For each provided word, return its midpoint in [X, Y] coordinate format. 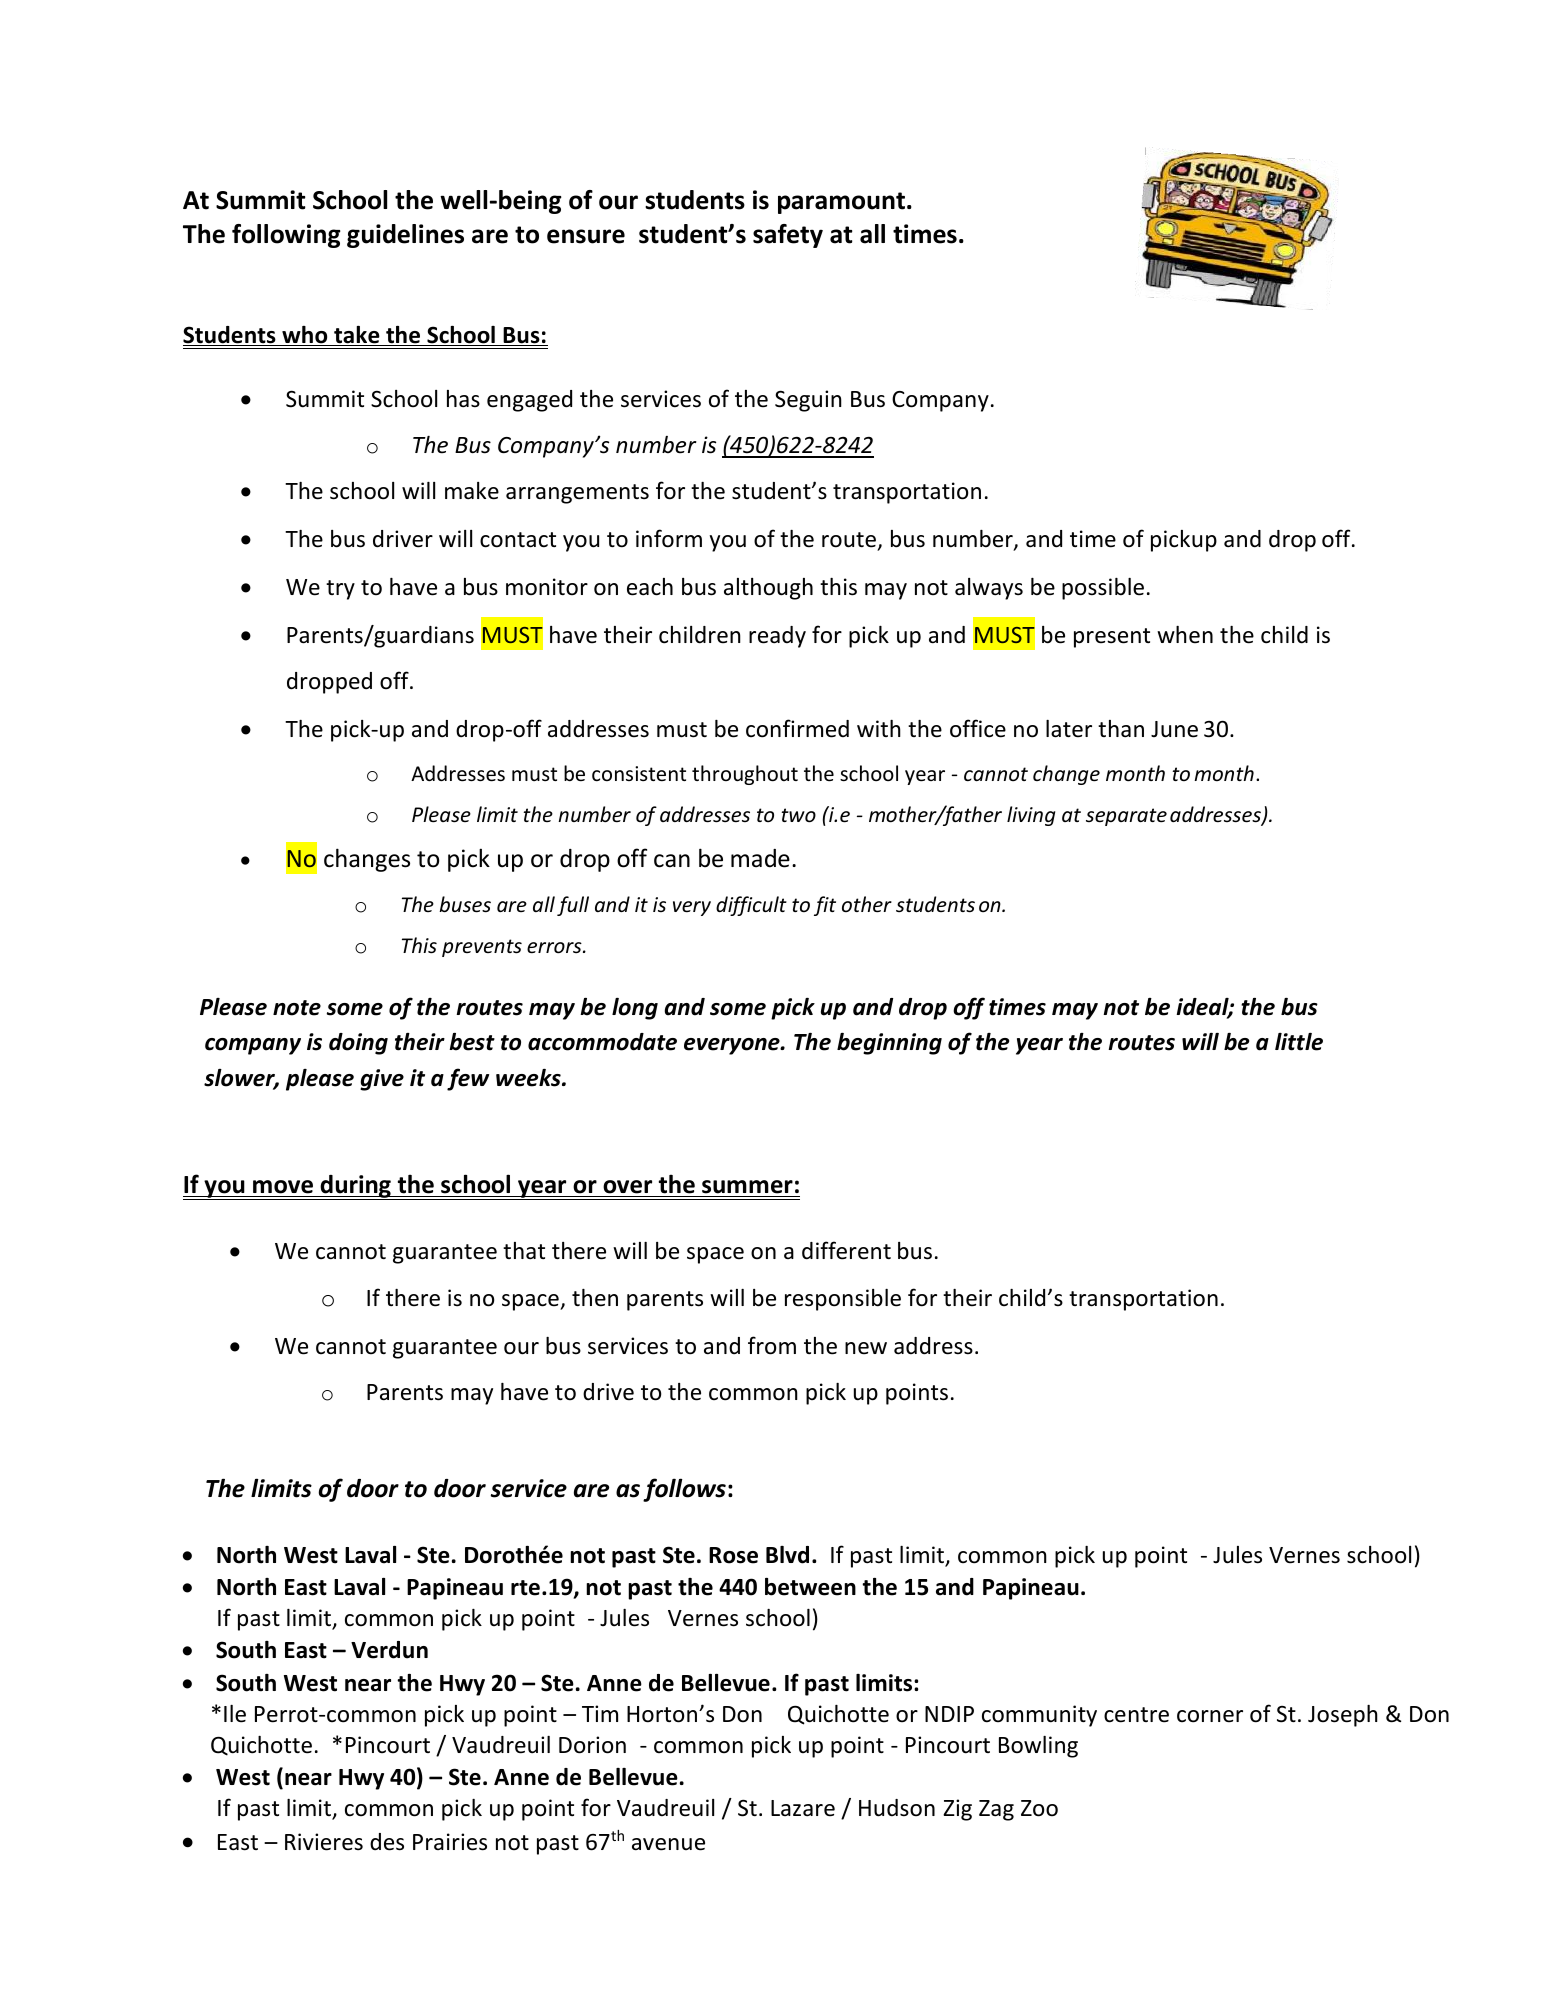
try [340, 590]
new [866, 1348]
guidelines [405, 236]
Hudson [897, 1808]
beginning [889, 1044]
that [524, 1251]
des [387, 1842]
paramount [841, 203]
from [772, 1345]
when [1185, 635]
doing [358, 1044]
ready [777, 637]
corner [1210, 1716]
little [1299, 1042]
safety [788, 236]
